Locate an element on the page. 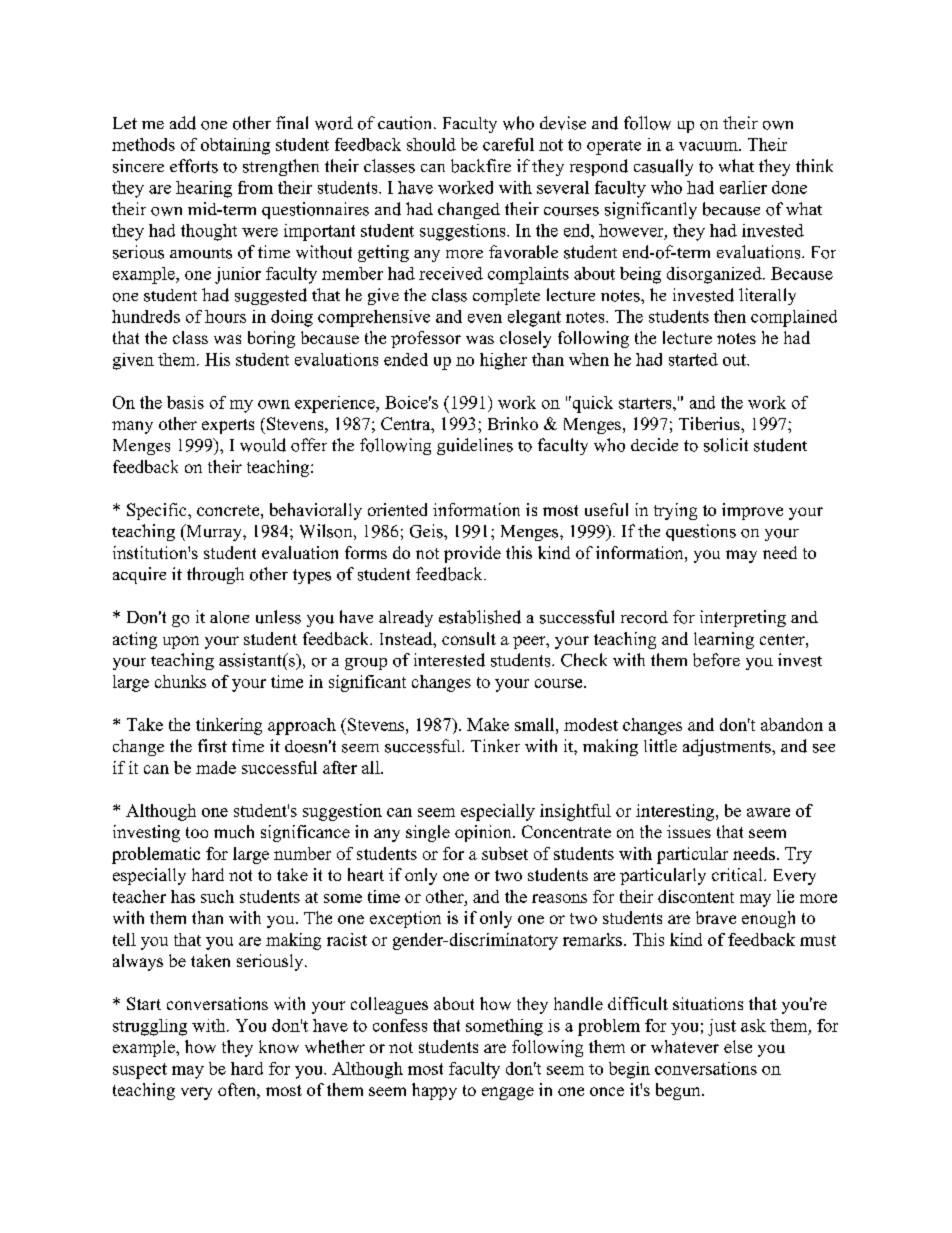 The height and width of the document is (1233, 952). earlier is located at coordinates (743, 187).
